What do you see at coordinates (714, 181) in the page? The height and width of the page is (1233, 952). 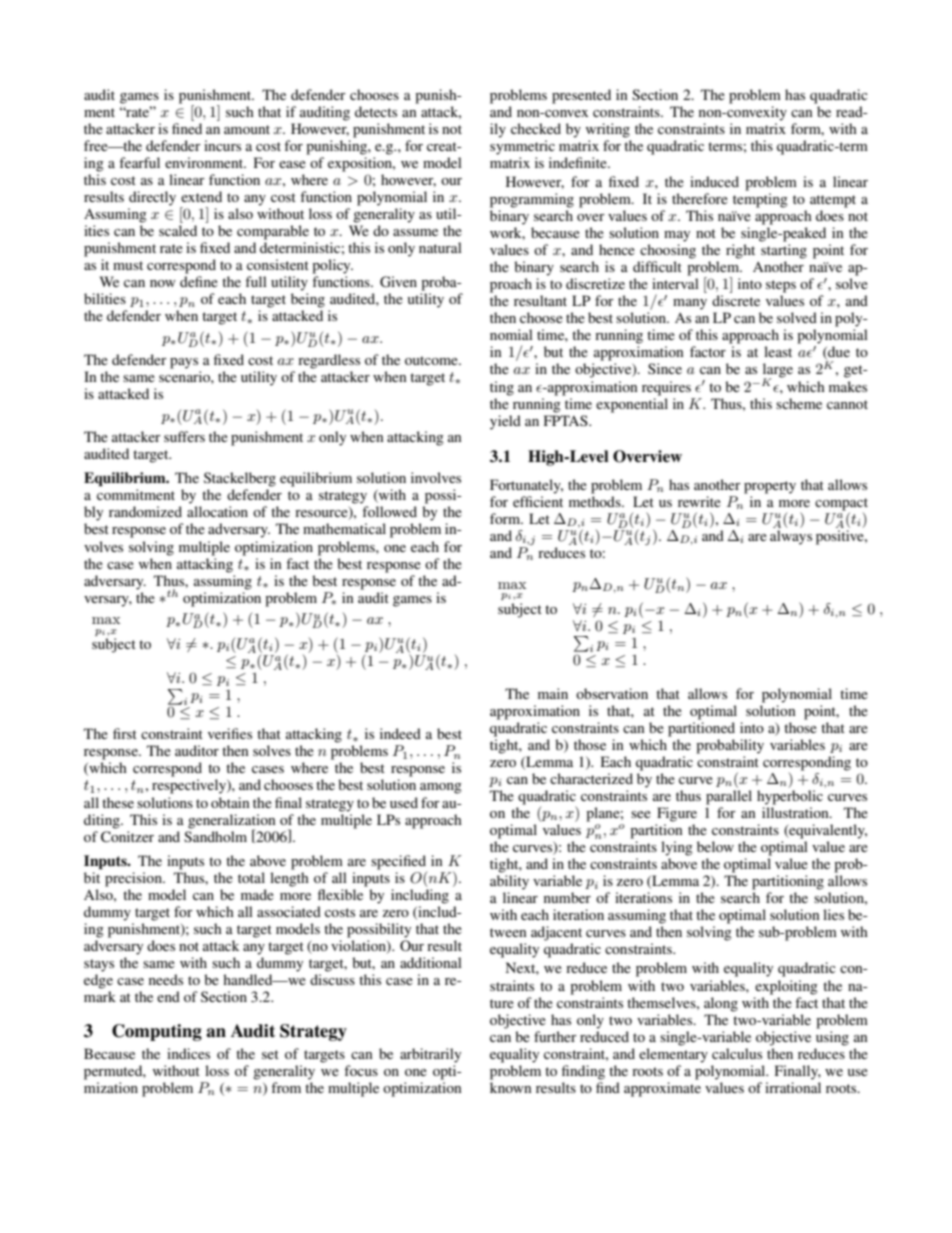 I see `induced` at bounding box center [714, 181].
